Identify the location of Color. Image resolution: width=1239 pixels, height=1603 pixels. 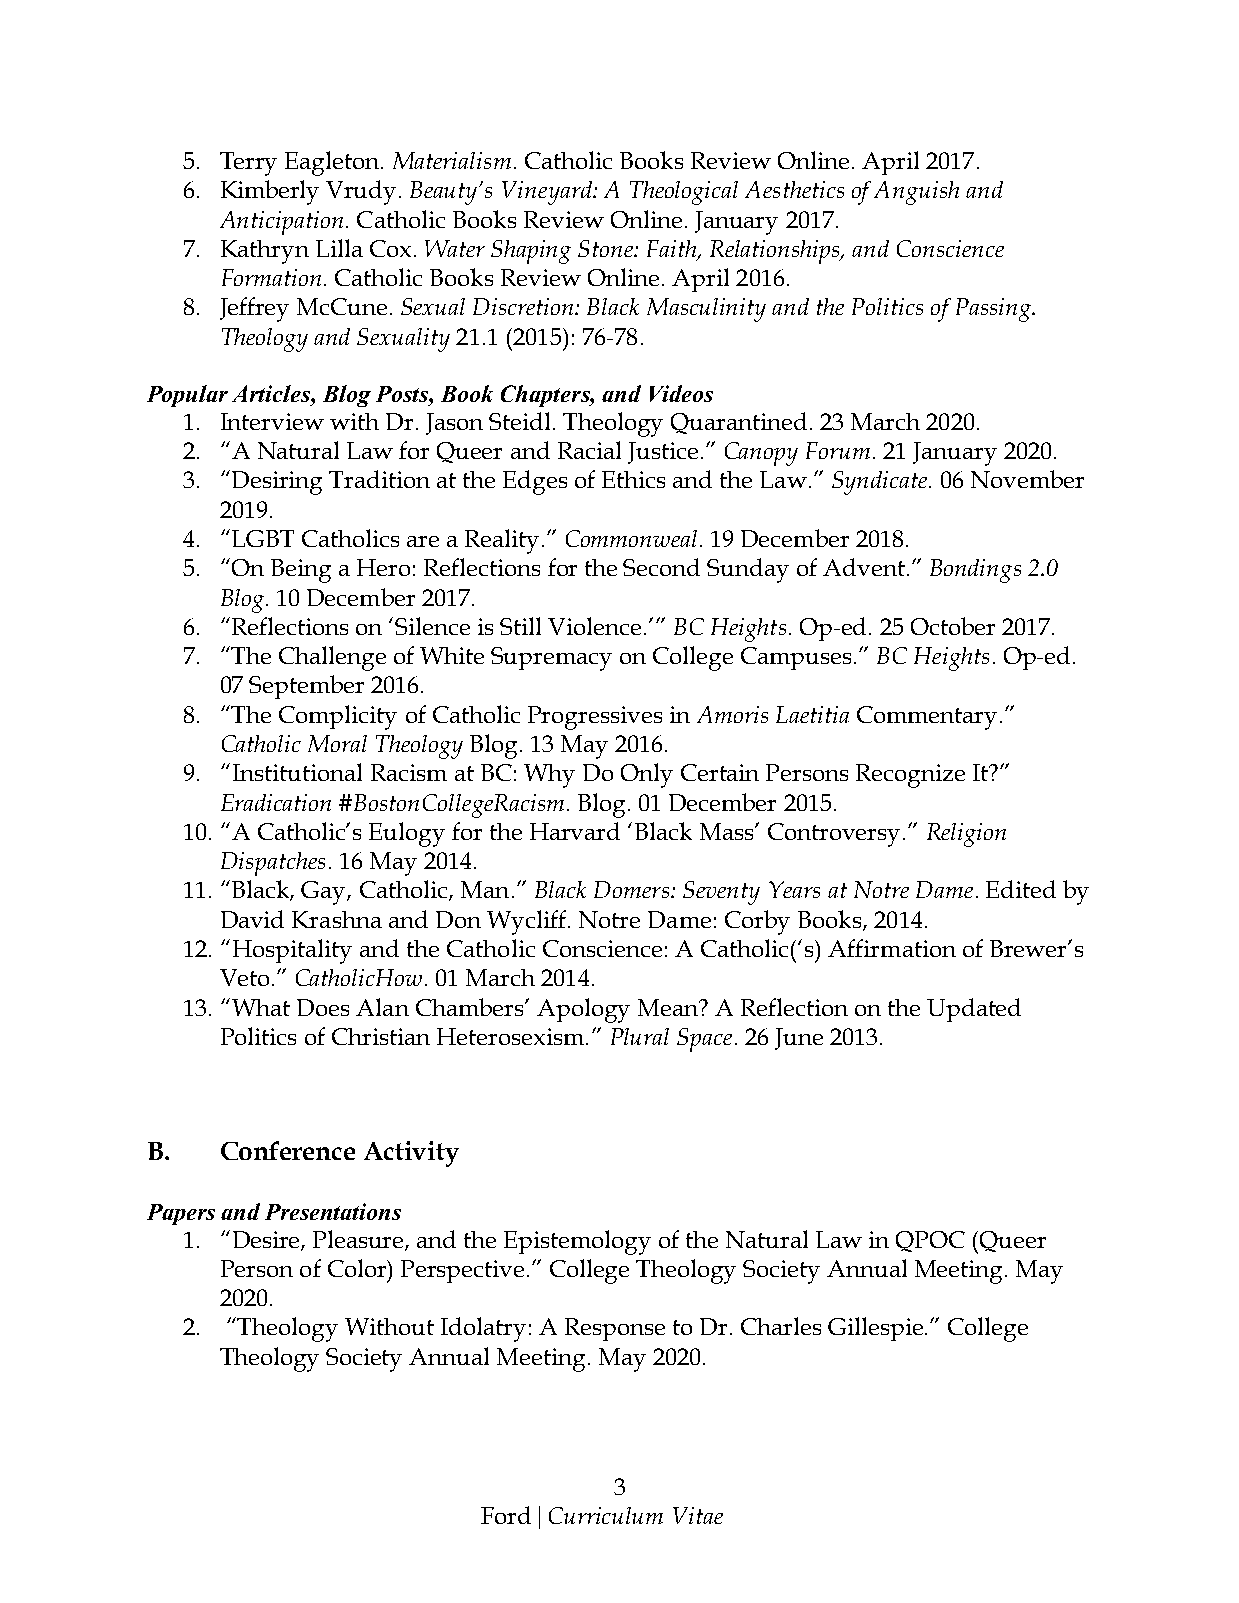
(358, 1268).
